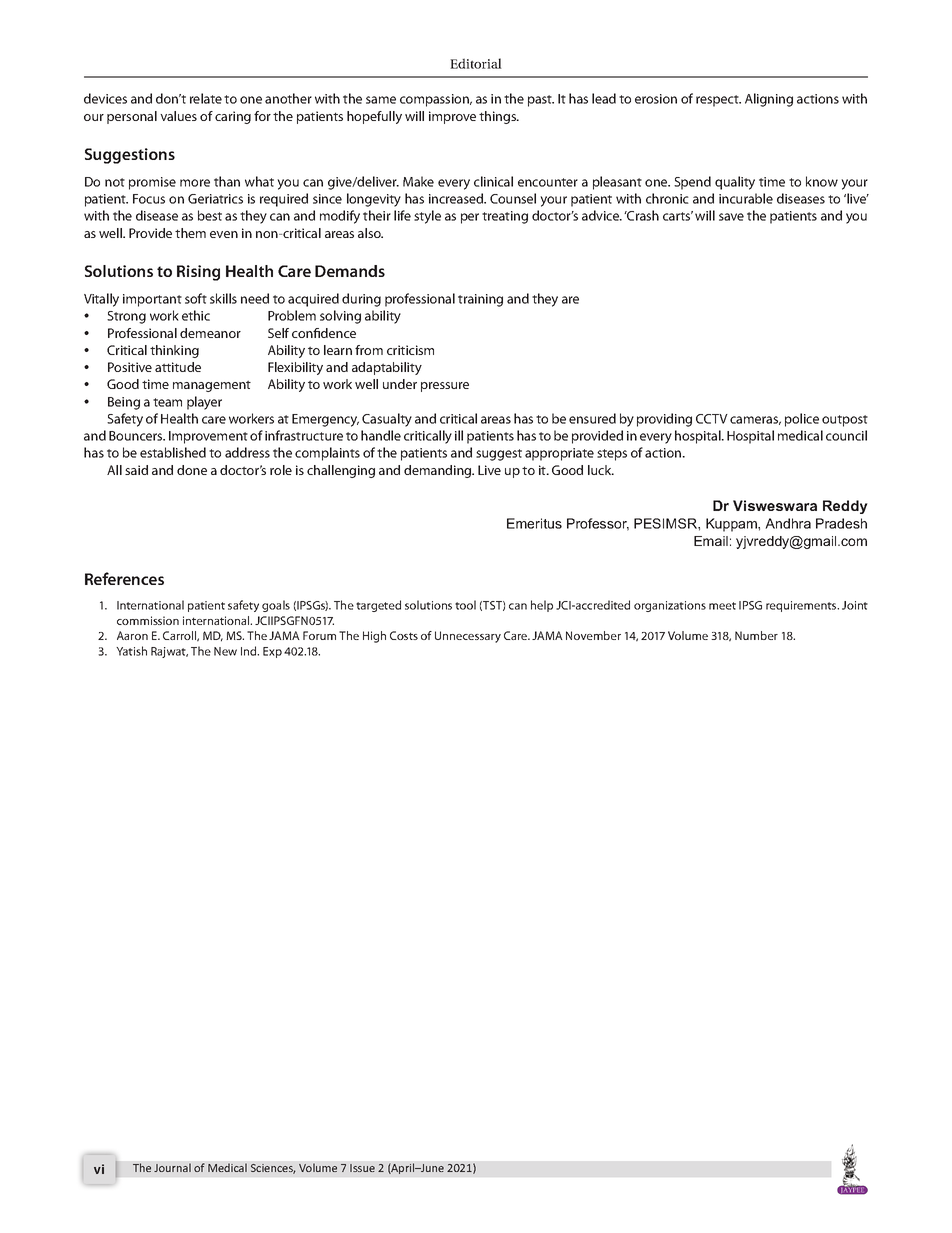 The height and width of the image is (1233, 952). I want to click on relate, so click(206, 98).
